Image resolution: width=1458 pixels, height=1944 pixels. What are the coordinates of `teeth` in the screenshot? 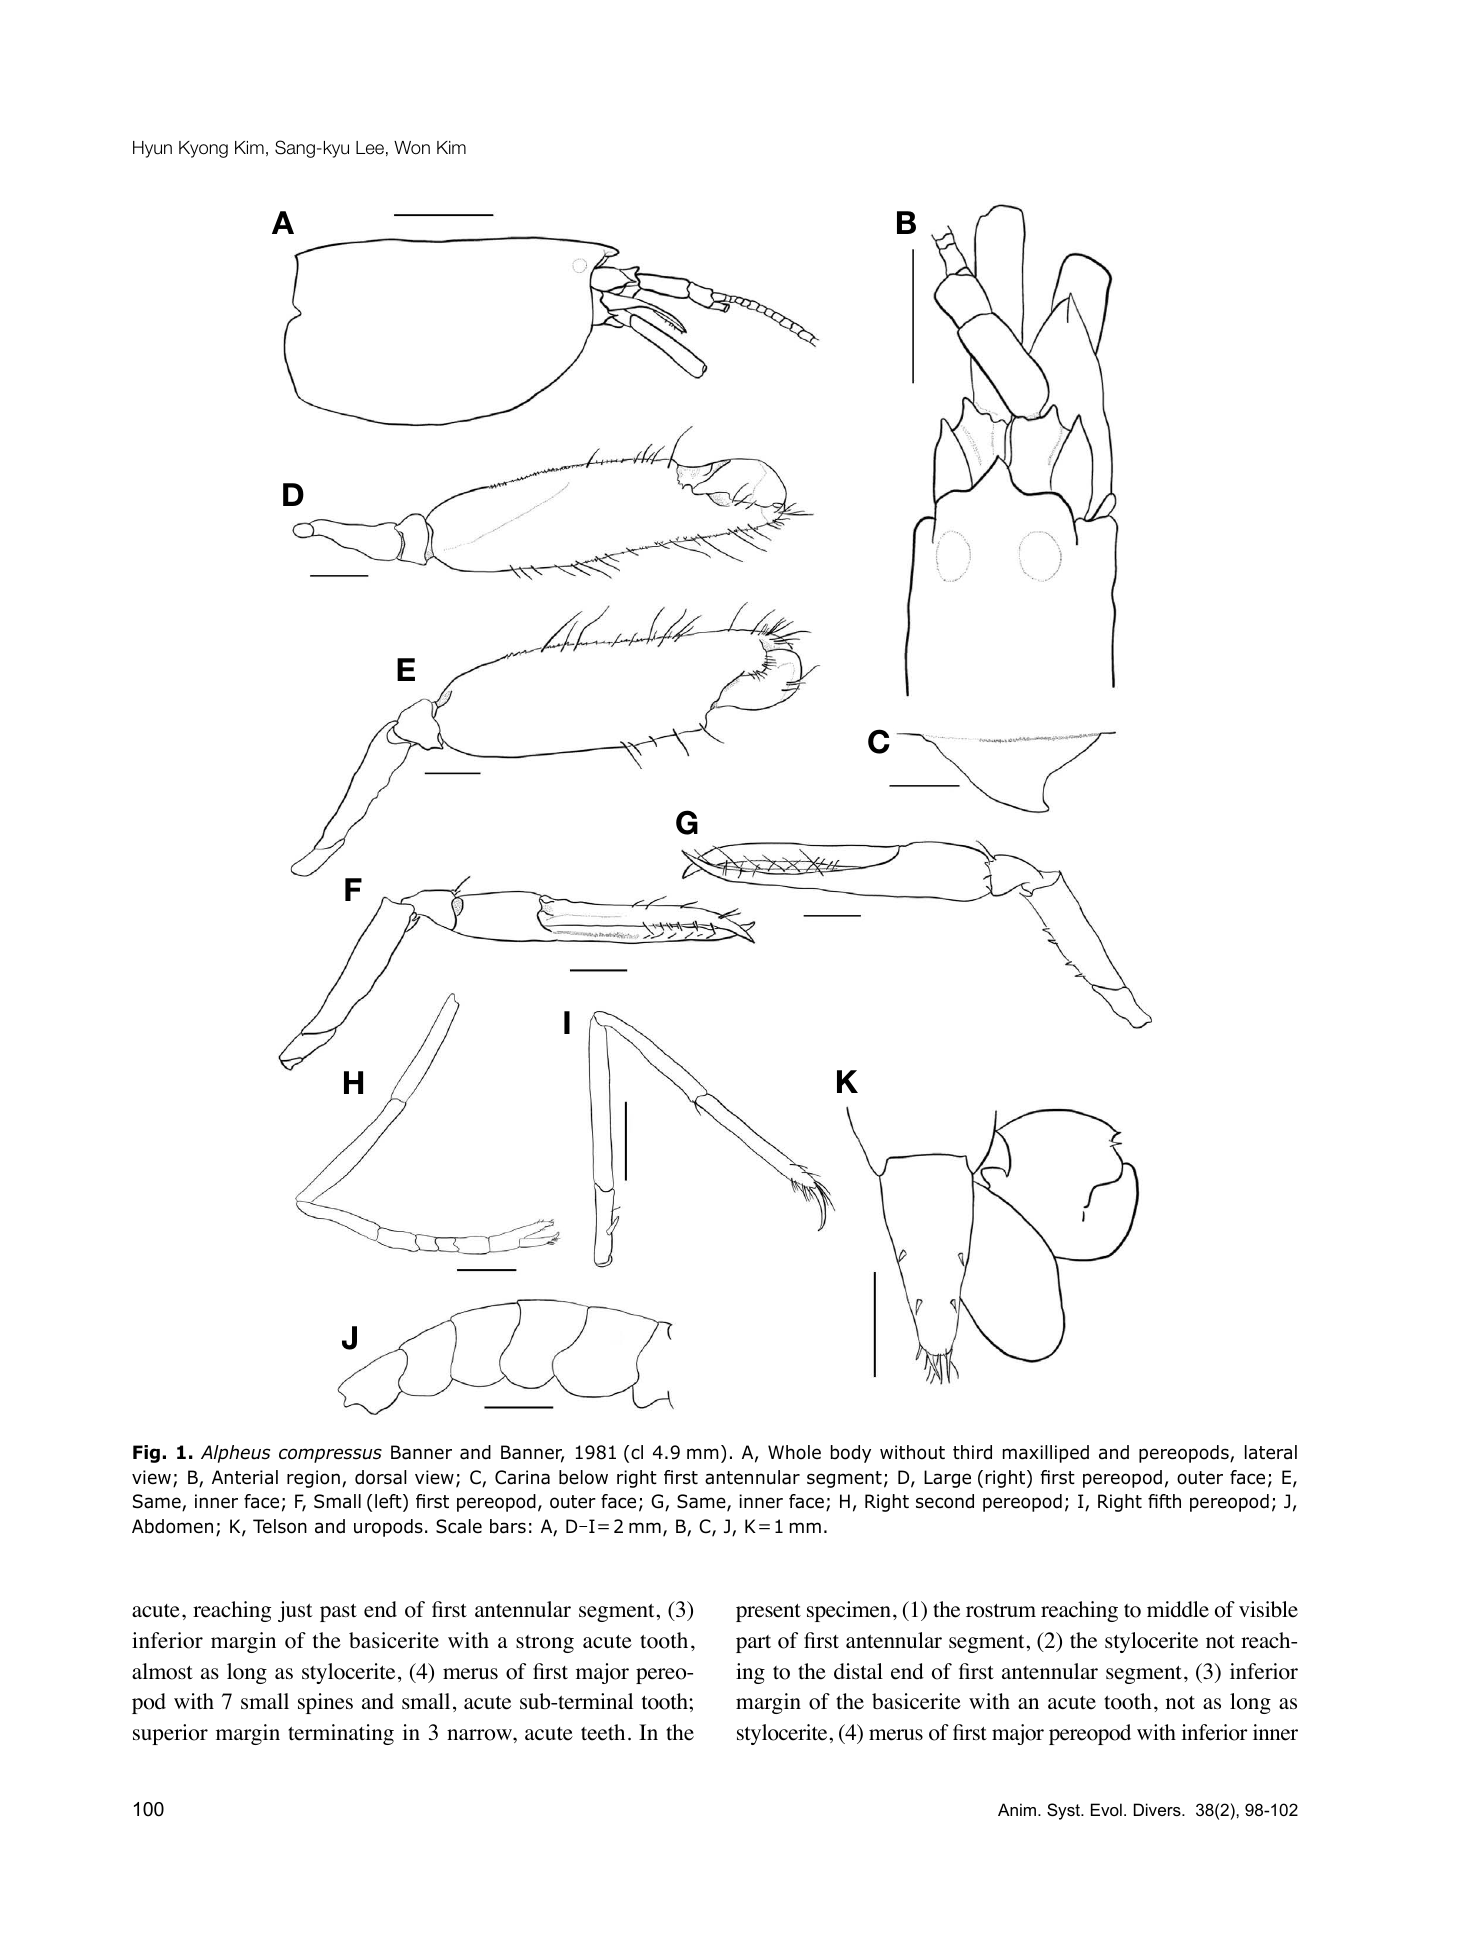 It's located at (603, 1732).
